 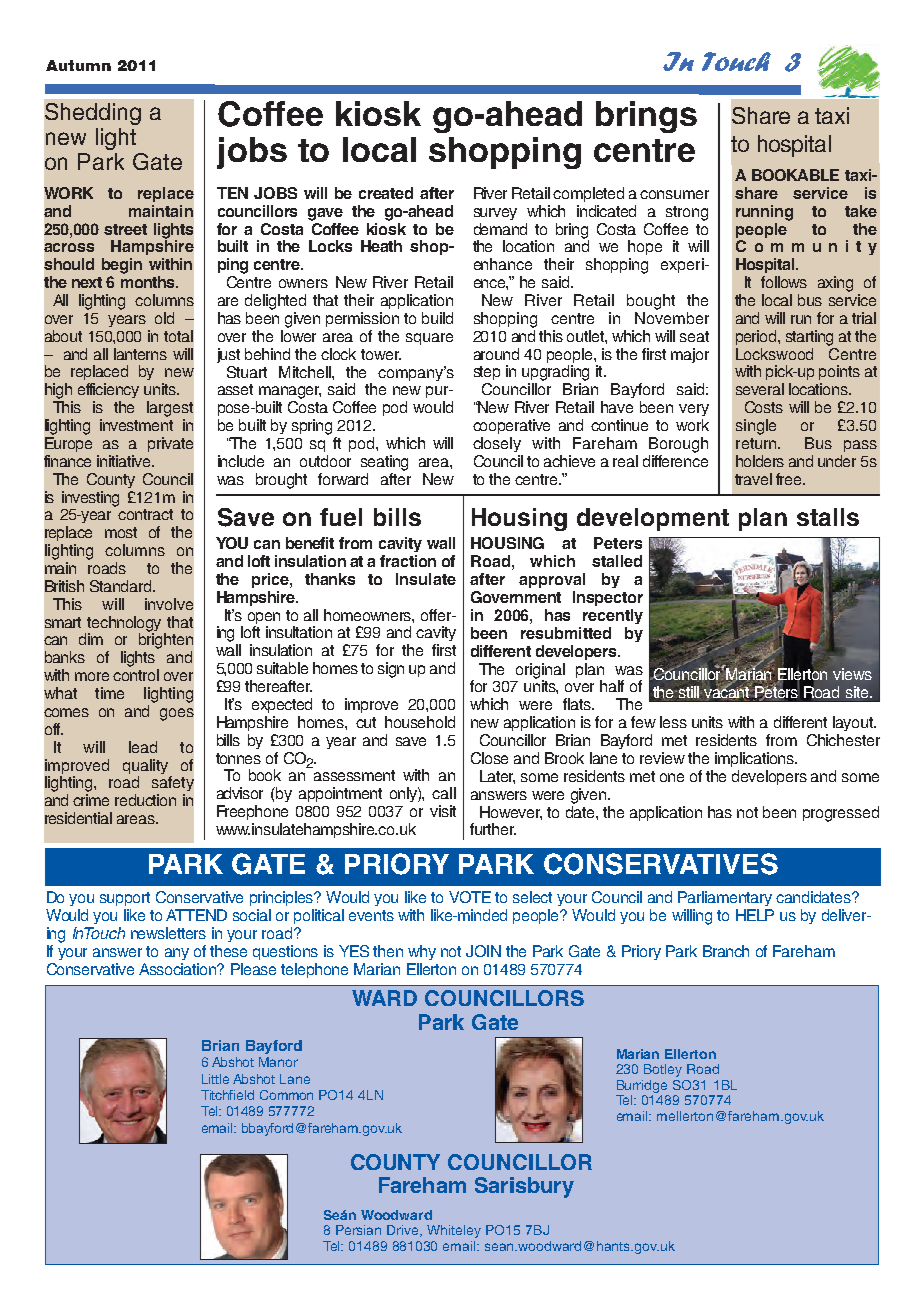 What do you see at coordinates (726, 951) in the image?
I see `Branch` at bounding box center [726, 951].
